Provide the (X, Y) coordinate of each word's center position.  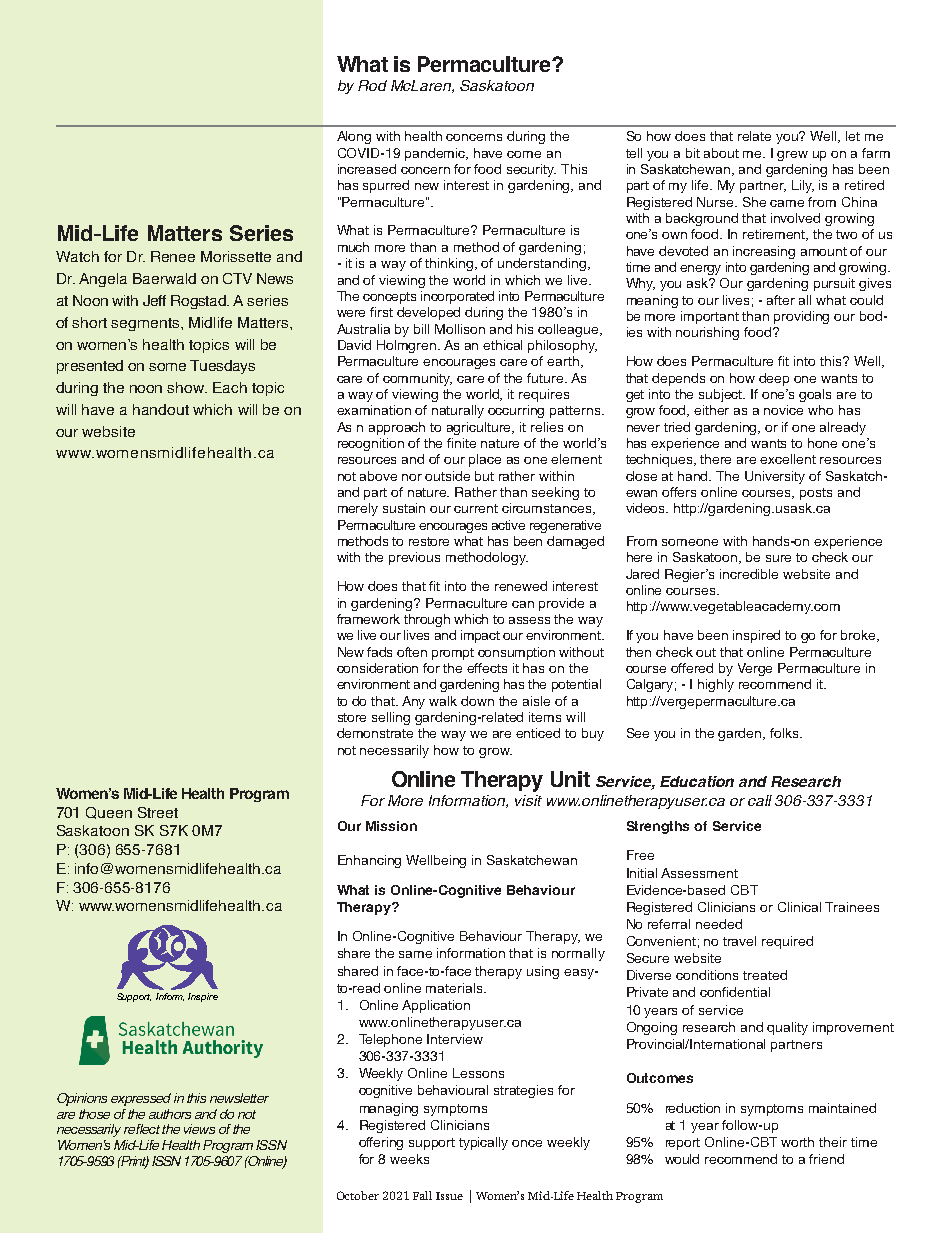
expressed (141, 1099)
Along (354, 137)
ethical (502, 345)
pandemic (436, 154)
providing (801, 317)
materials (455, 988)
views (199, 1129)
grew (792, 156)
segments (146, 324)
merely (358, 509)
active (508, 525)
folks (785, 733)
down (477, 701)
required (787, 942)
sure (778, 558)
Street (158, 812)
